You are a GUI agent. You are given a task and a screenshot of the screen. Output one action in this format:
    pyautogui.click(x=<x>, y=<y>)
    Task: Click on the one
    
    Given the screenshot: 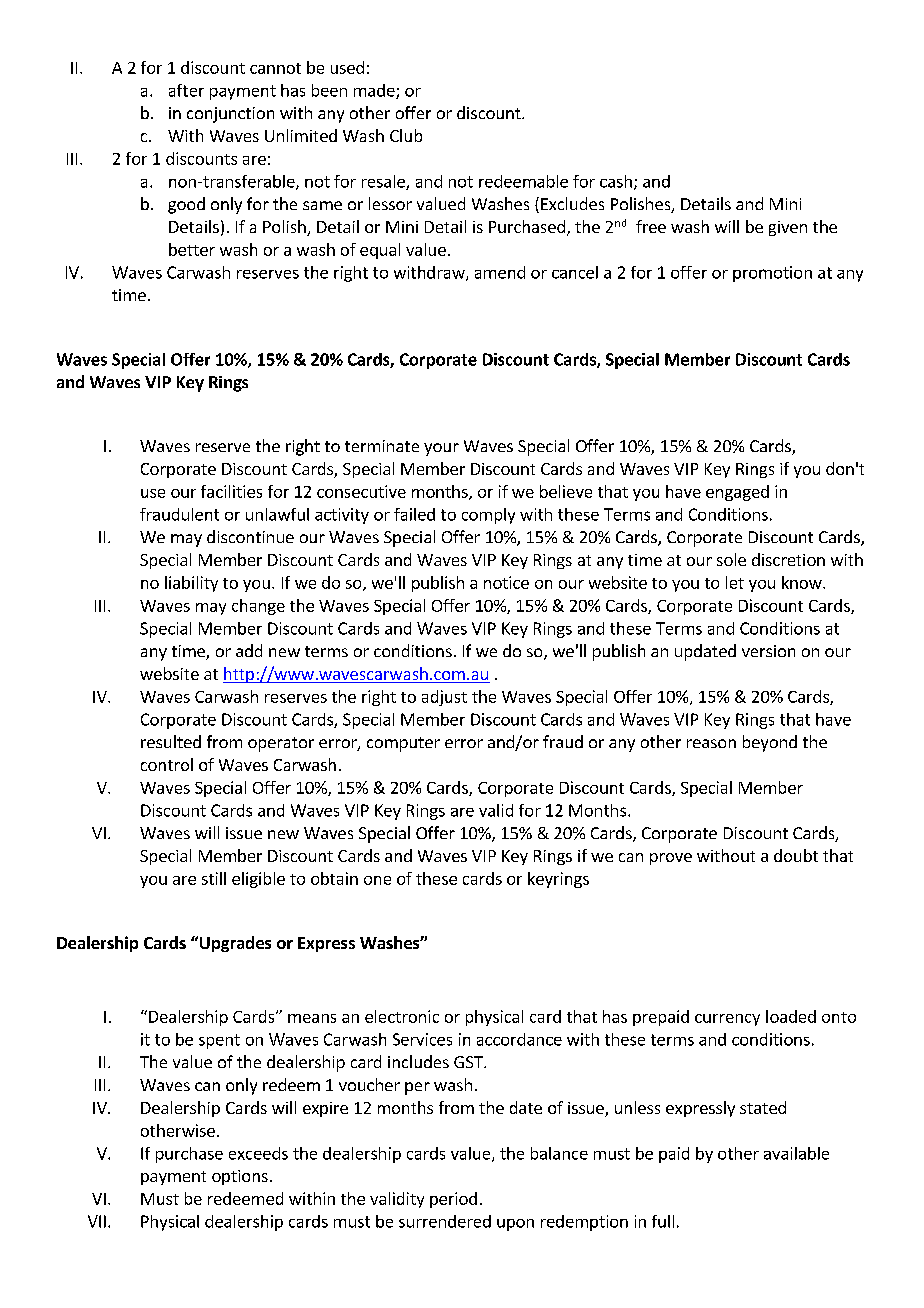 What is the action you would take?
    pyautogui.click(x=377, y=880)
